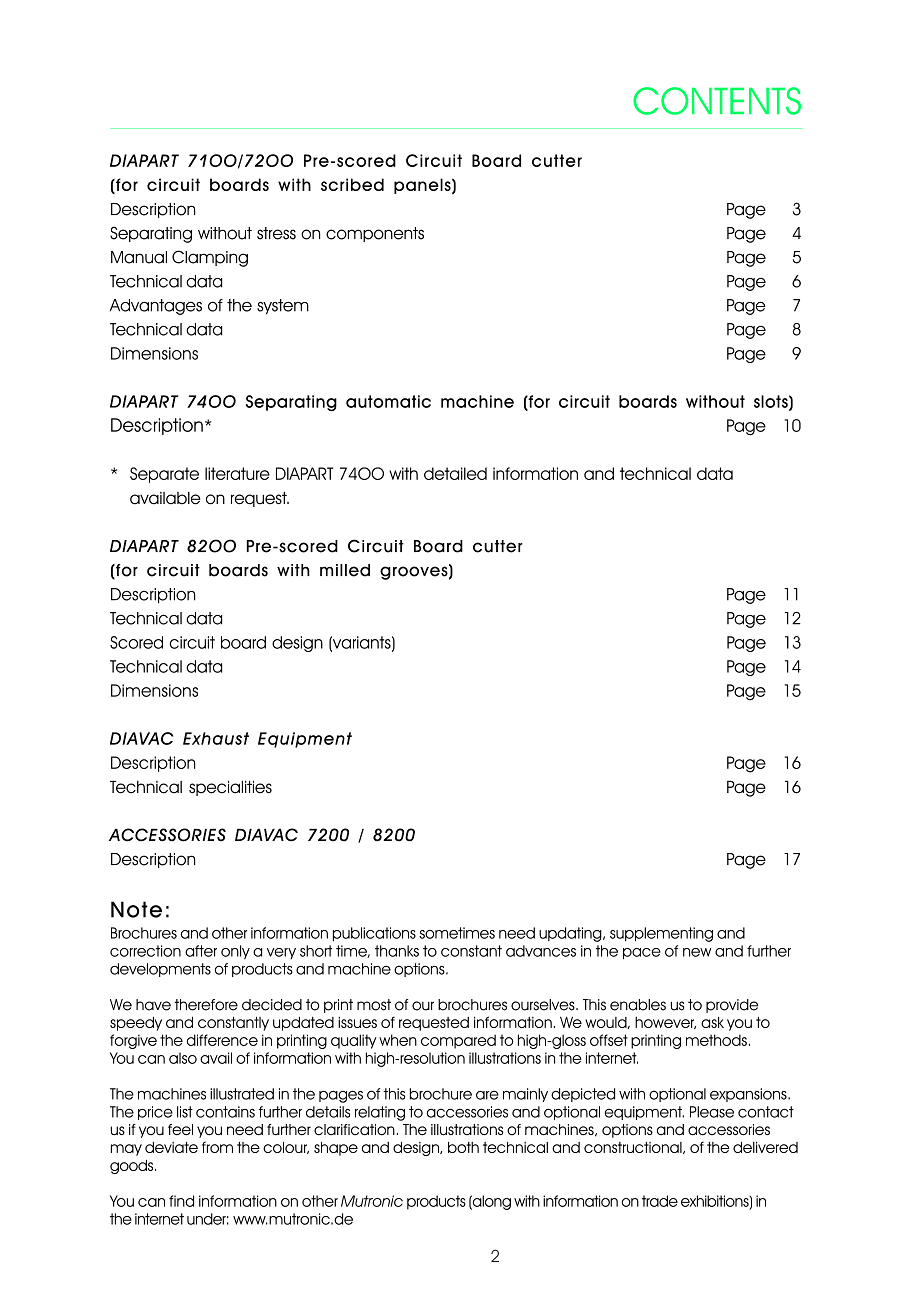 This screenshot has width=924, height=1308. What do you see at coordinates (661, 934) in the screenshot?
I see `supplementing` at bounding box center [661, 934].
